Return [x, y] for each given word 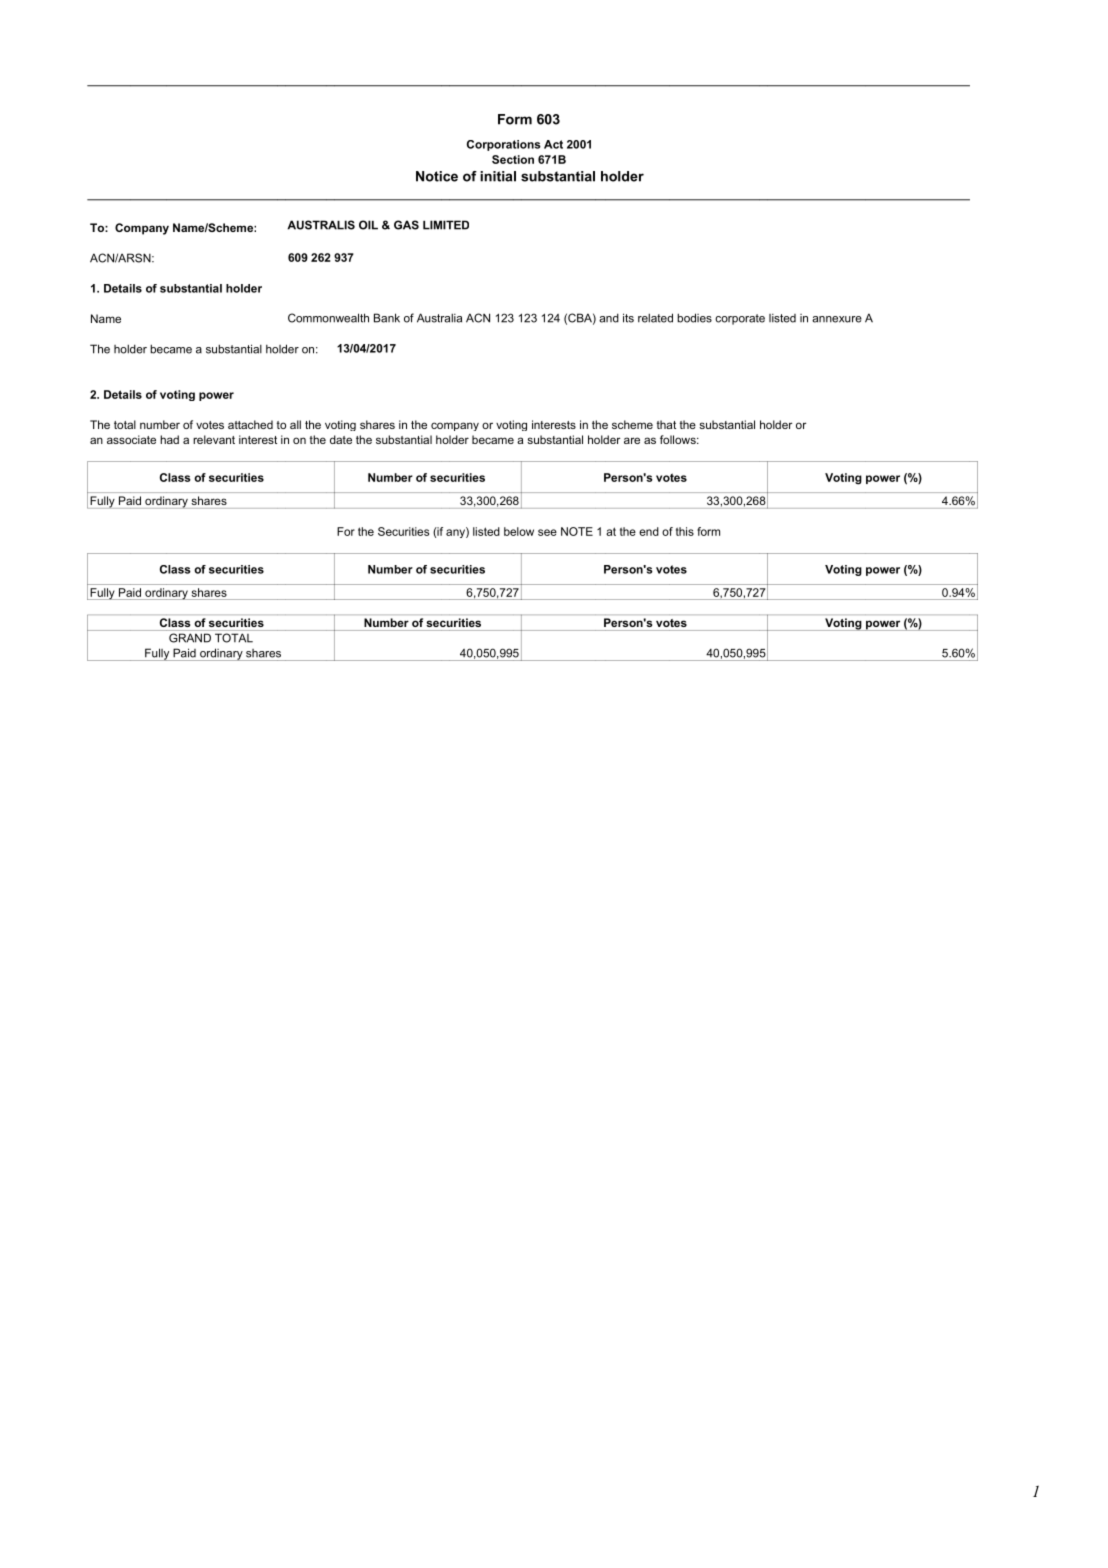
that [666, 424]
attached [250, 424]
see [547, 532]
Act [553, 144]
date [341, 439]
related [655, 318]
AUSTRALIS [321, 225]
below [519, 531]
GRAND [190, 638]
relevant [214, 439]
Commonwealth [328, 318]
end [649, 531]
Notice [437, 176]
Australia [439, 318]
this [685, 531]
